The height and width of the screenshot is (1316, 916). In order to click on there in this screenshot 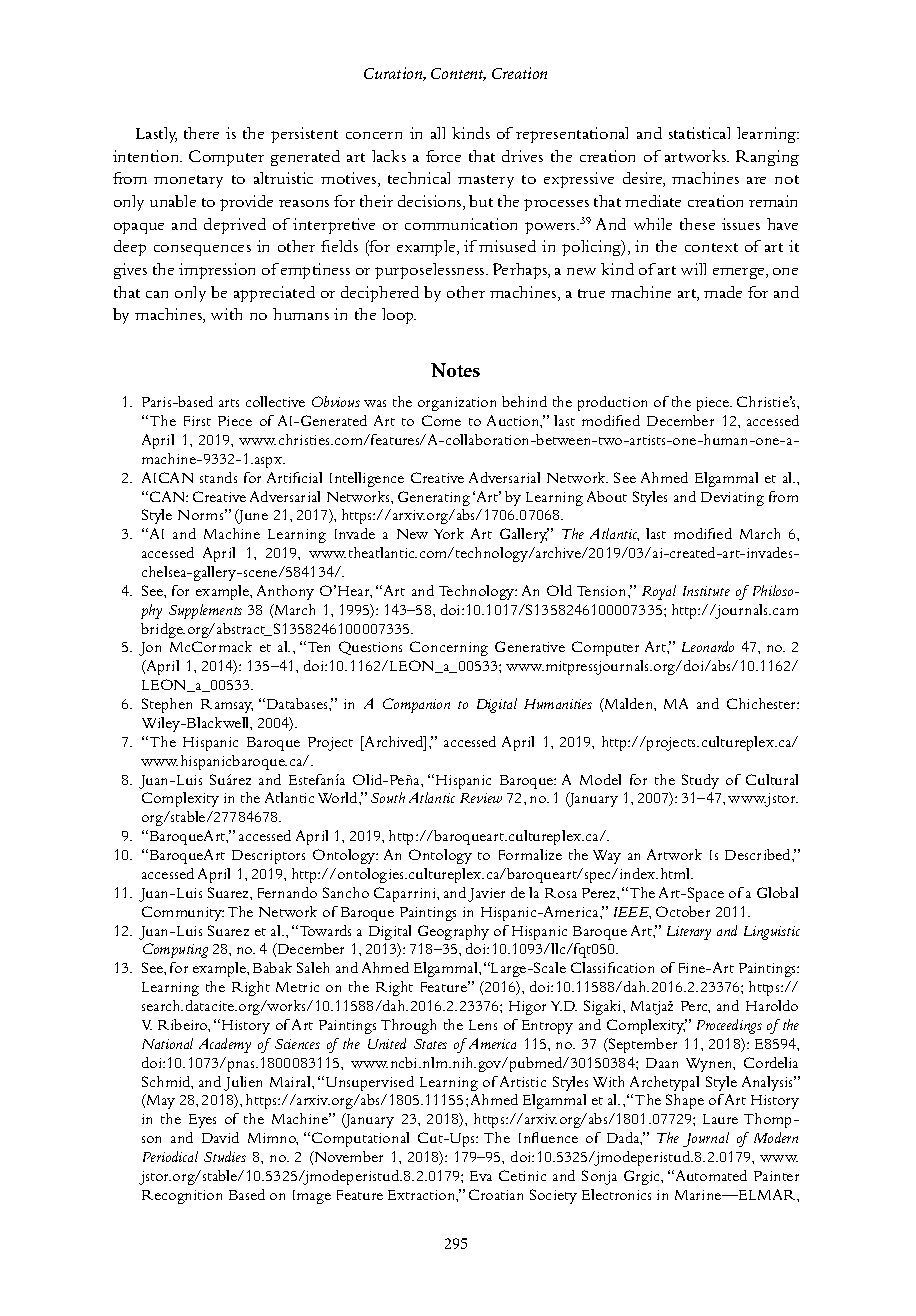, I will do `click(201, 133)`.
